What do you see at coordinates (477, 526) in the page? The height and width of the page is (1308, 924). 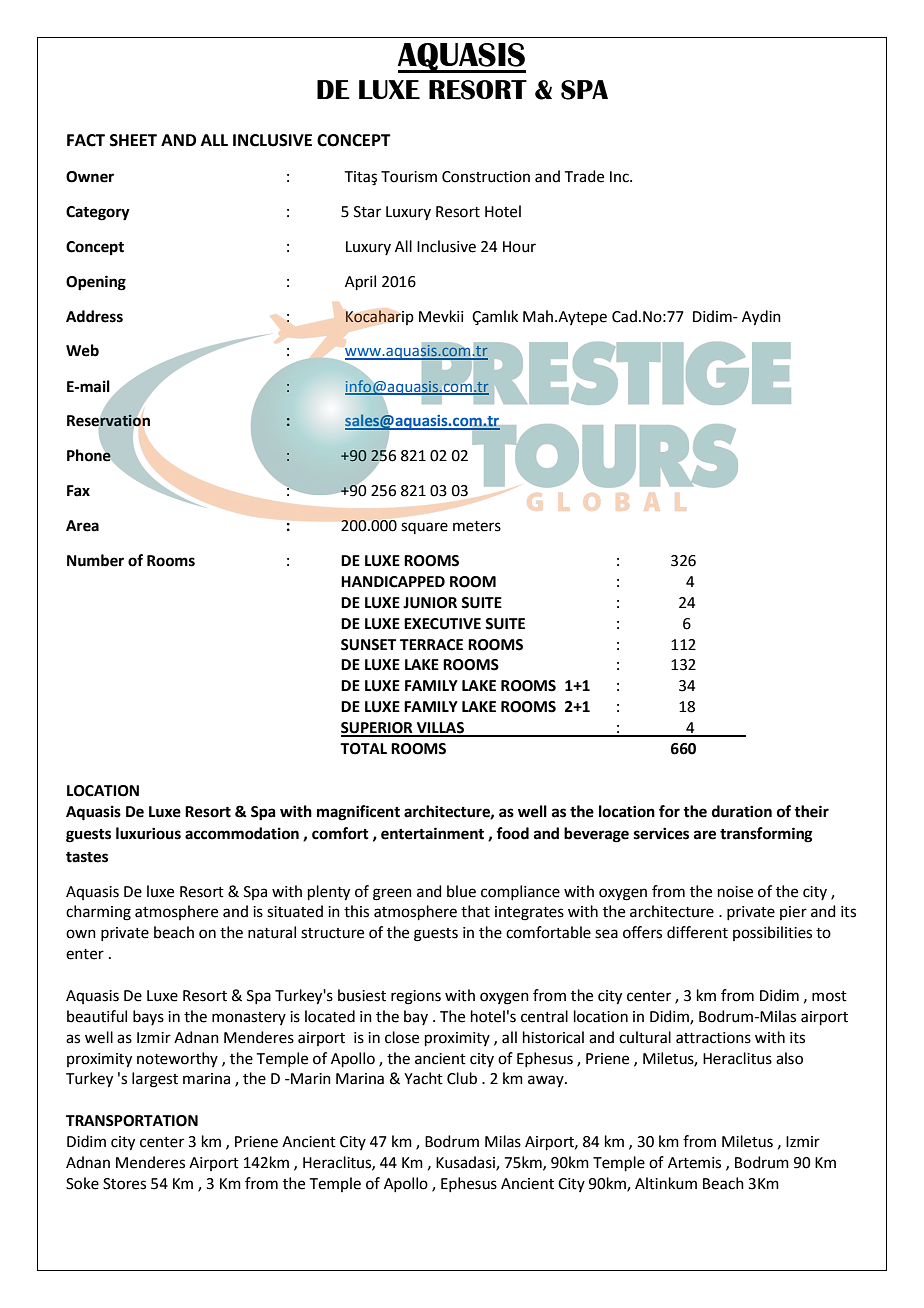 I see `meters` at bounding box center [477, 526].
